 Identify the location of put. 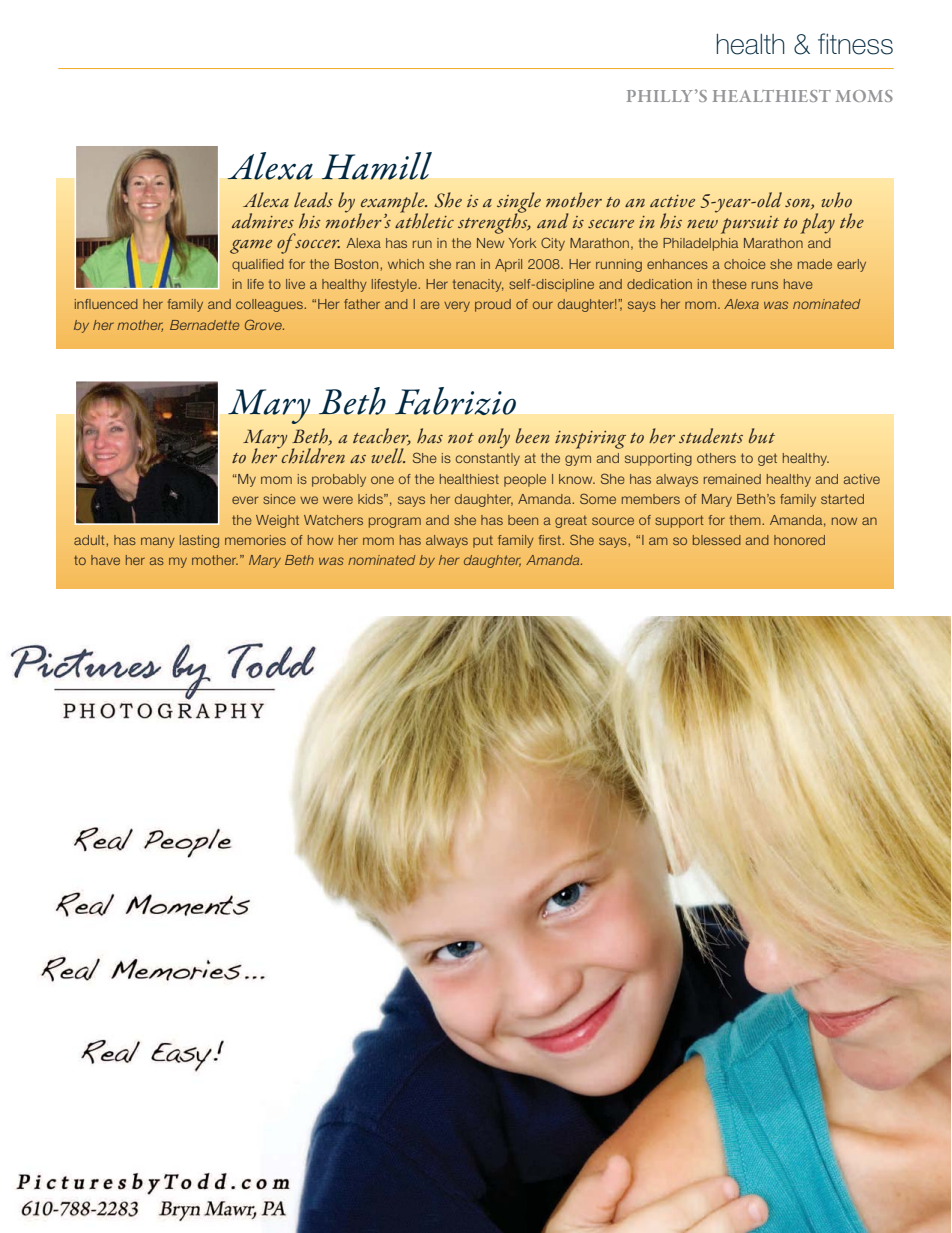
(483, 541).
